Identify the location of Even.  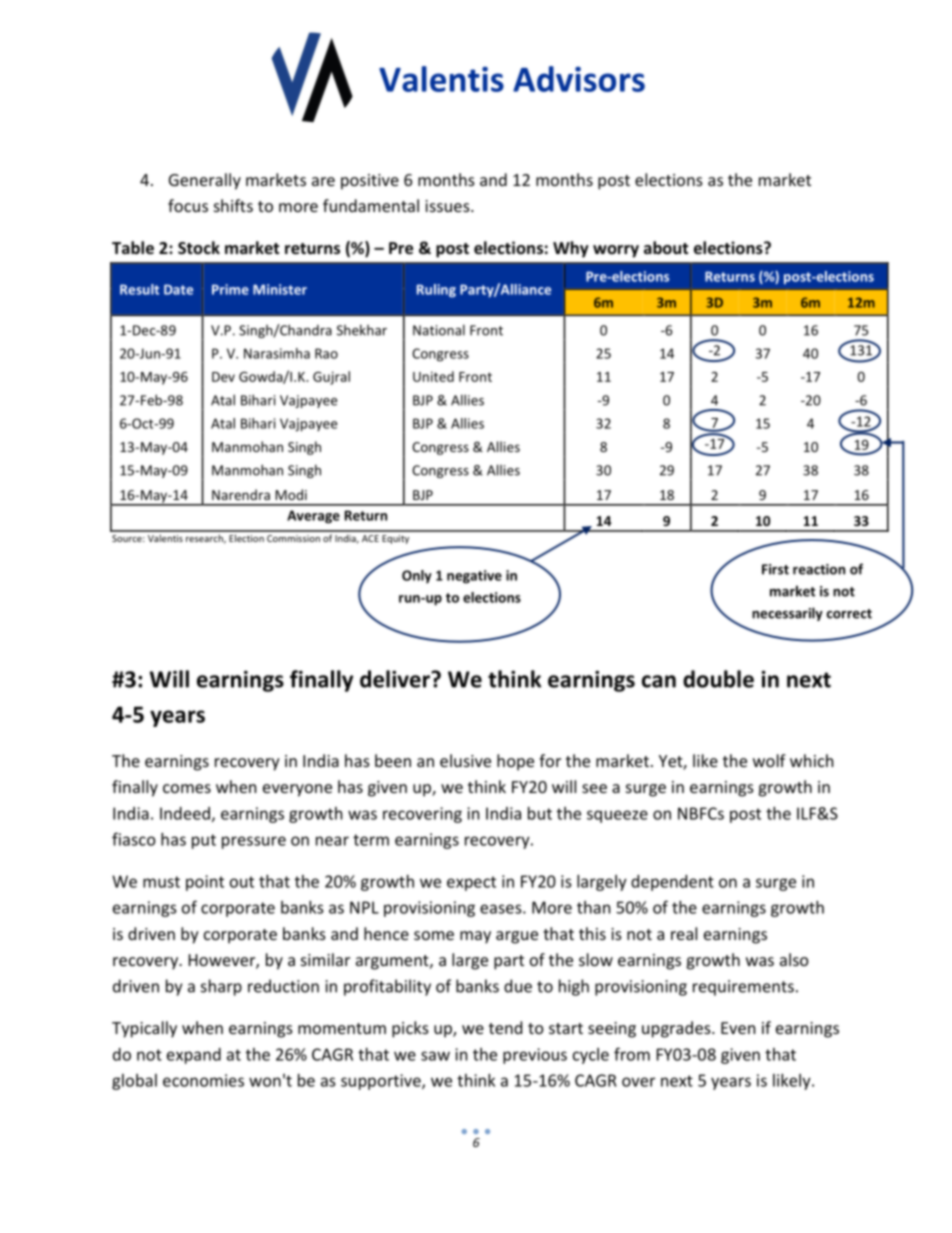
(738, 1028).
